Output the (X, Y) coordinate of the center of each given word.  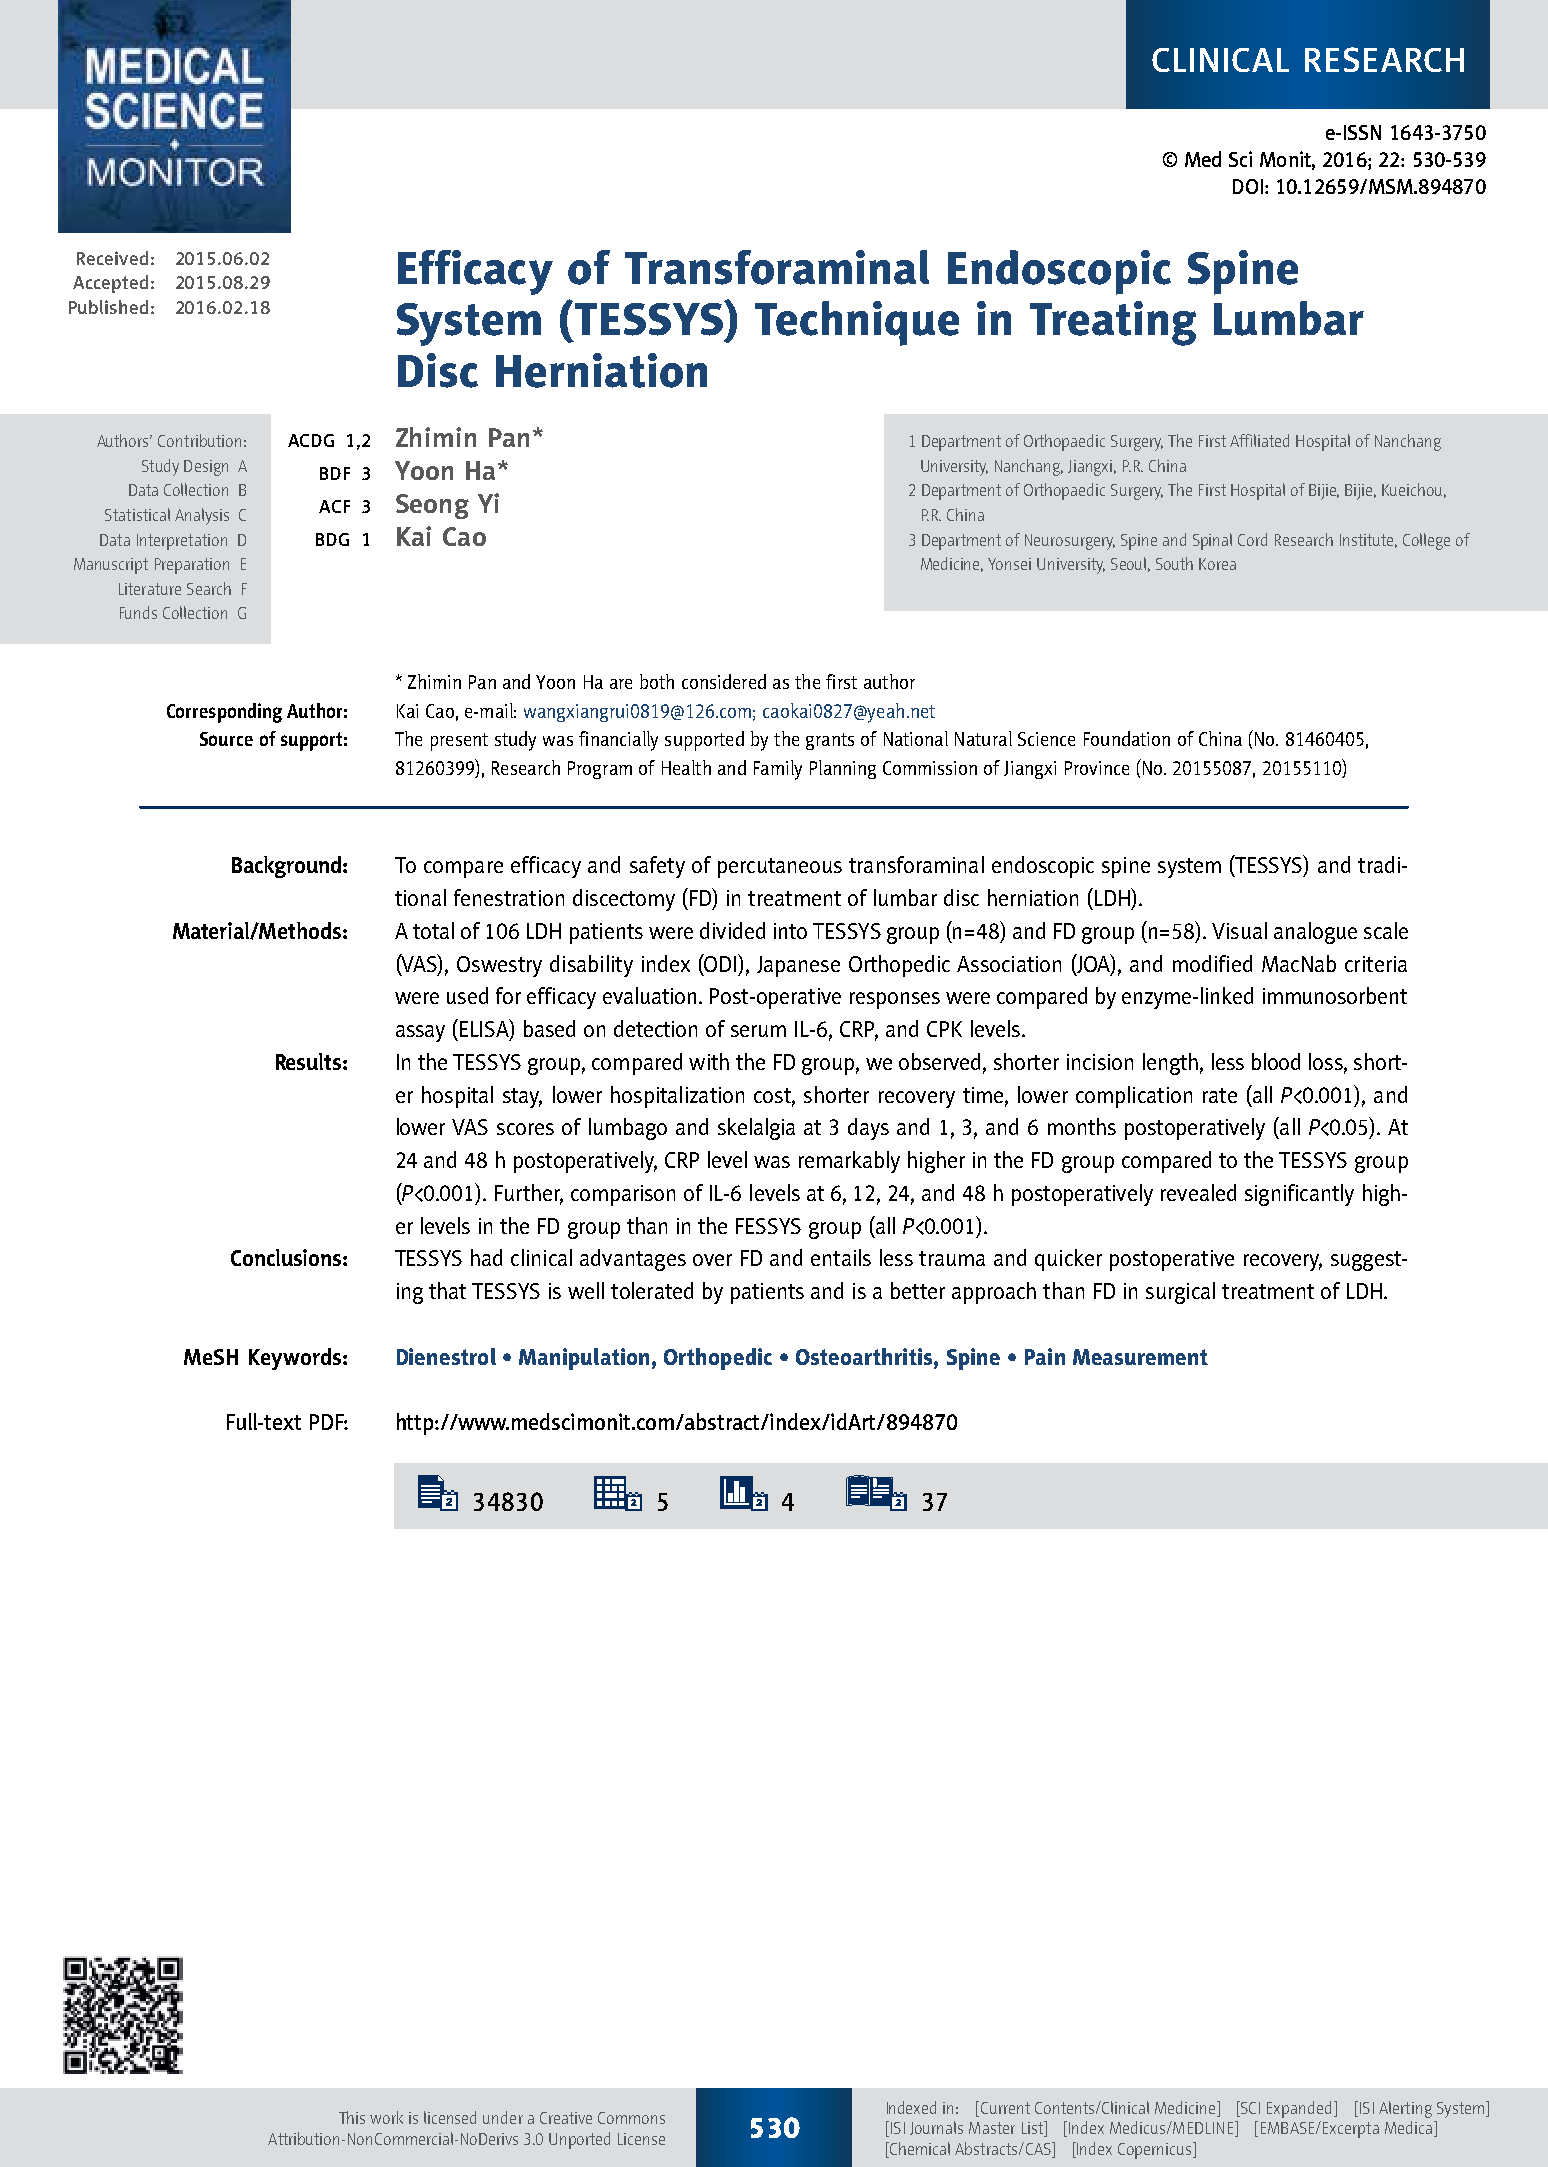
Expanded (1299, 2109)
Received (112, 258)
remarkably (849, 1162)
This (352, 2117)
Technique (857, 323)
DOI (1248, 186)
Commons (631, 2118)
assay (420, 1033)
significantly (1299, 1195)
